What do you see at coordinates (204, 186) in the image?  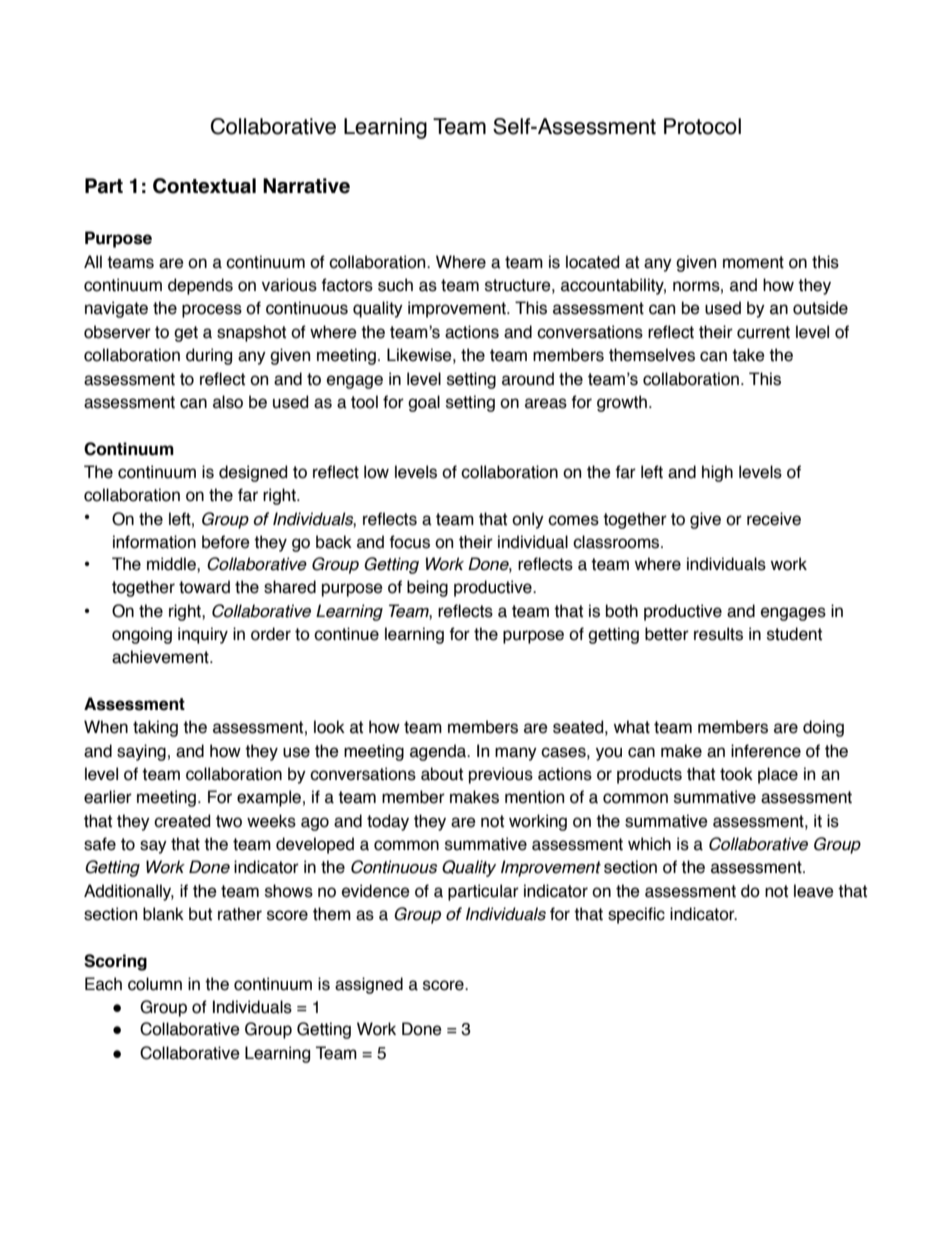 I see `Contextual` at bounding box center [204, 186].
